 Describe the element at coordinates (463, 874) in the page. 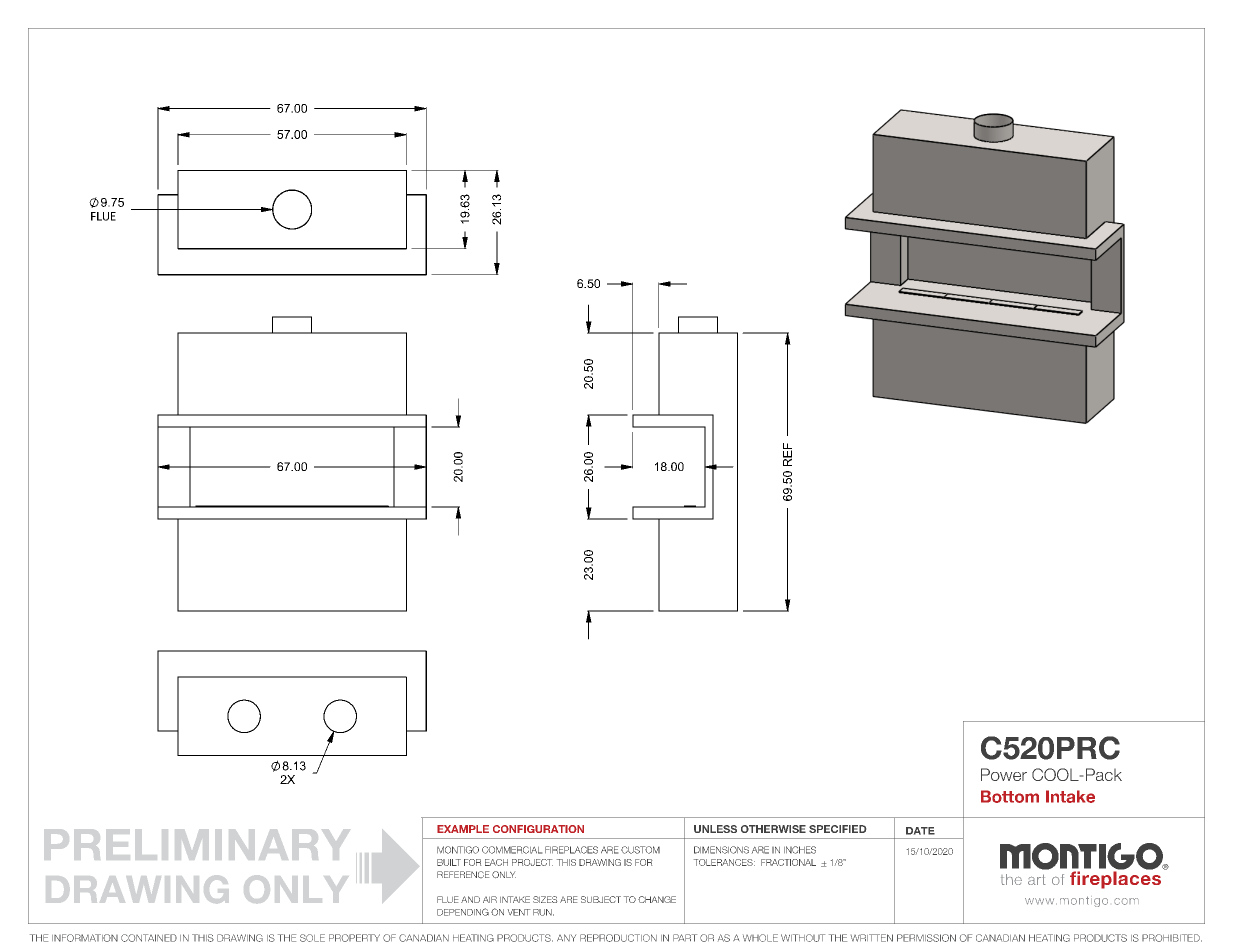

I see `REFERENCE` at that location.
